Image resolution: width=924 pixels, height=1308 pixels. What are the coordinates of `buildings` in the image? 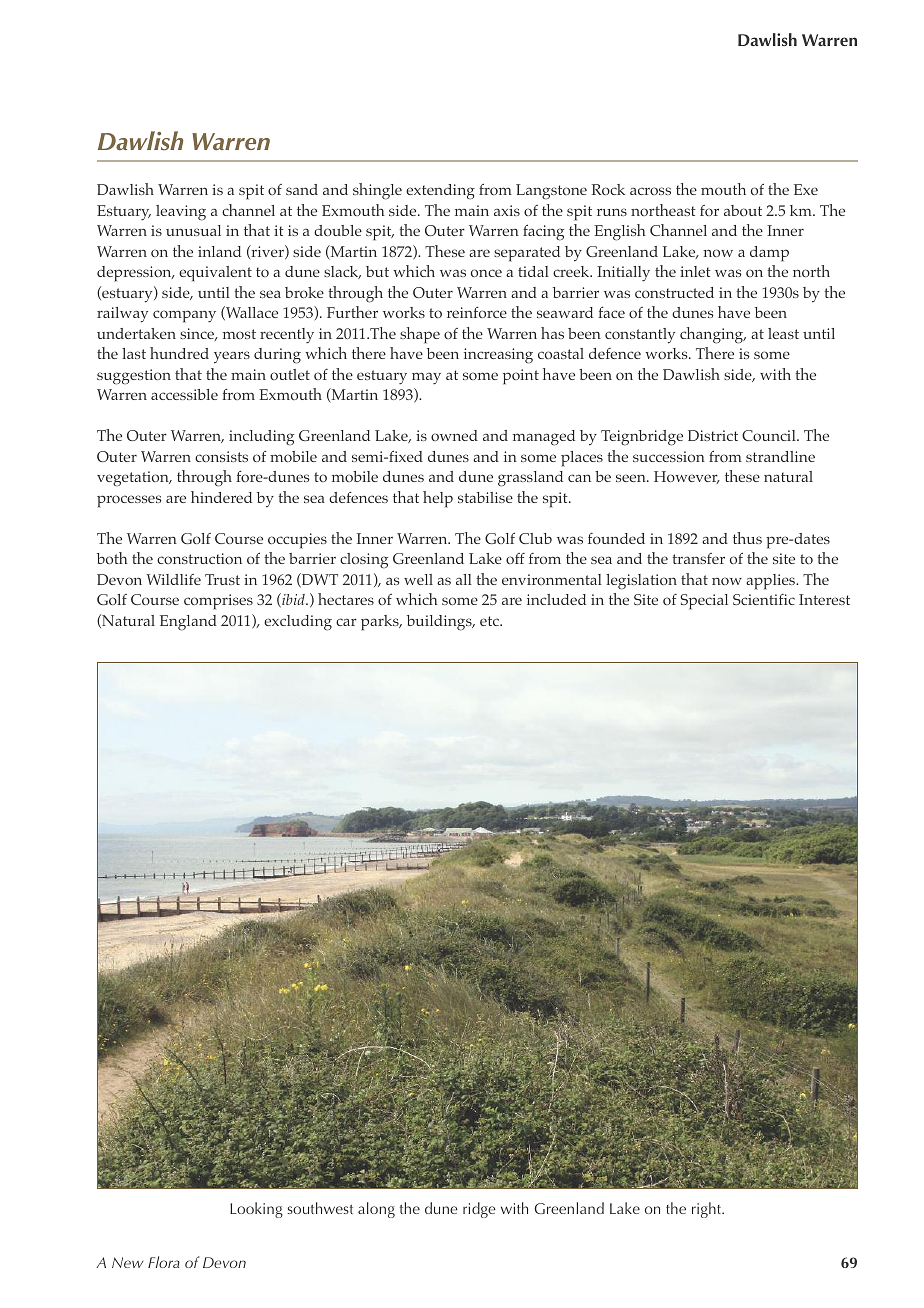 It's located at (440, 623).
